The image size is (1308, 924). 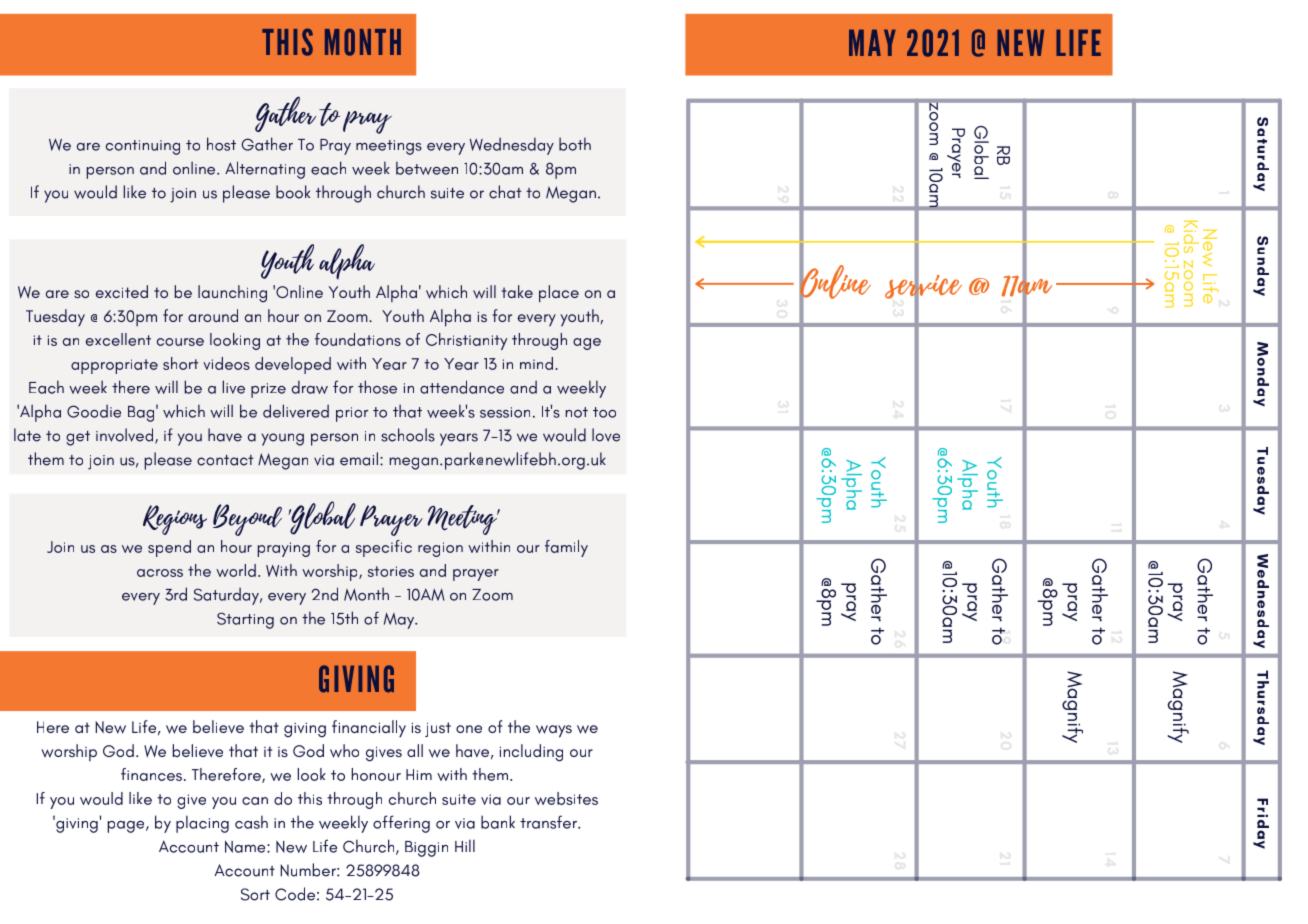 I want to click on Alternating, so click(x=265, y=170).
